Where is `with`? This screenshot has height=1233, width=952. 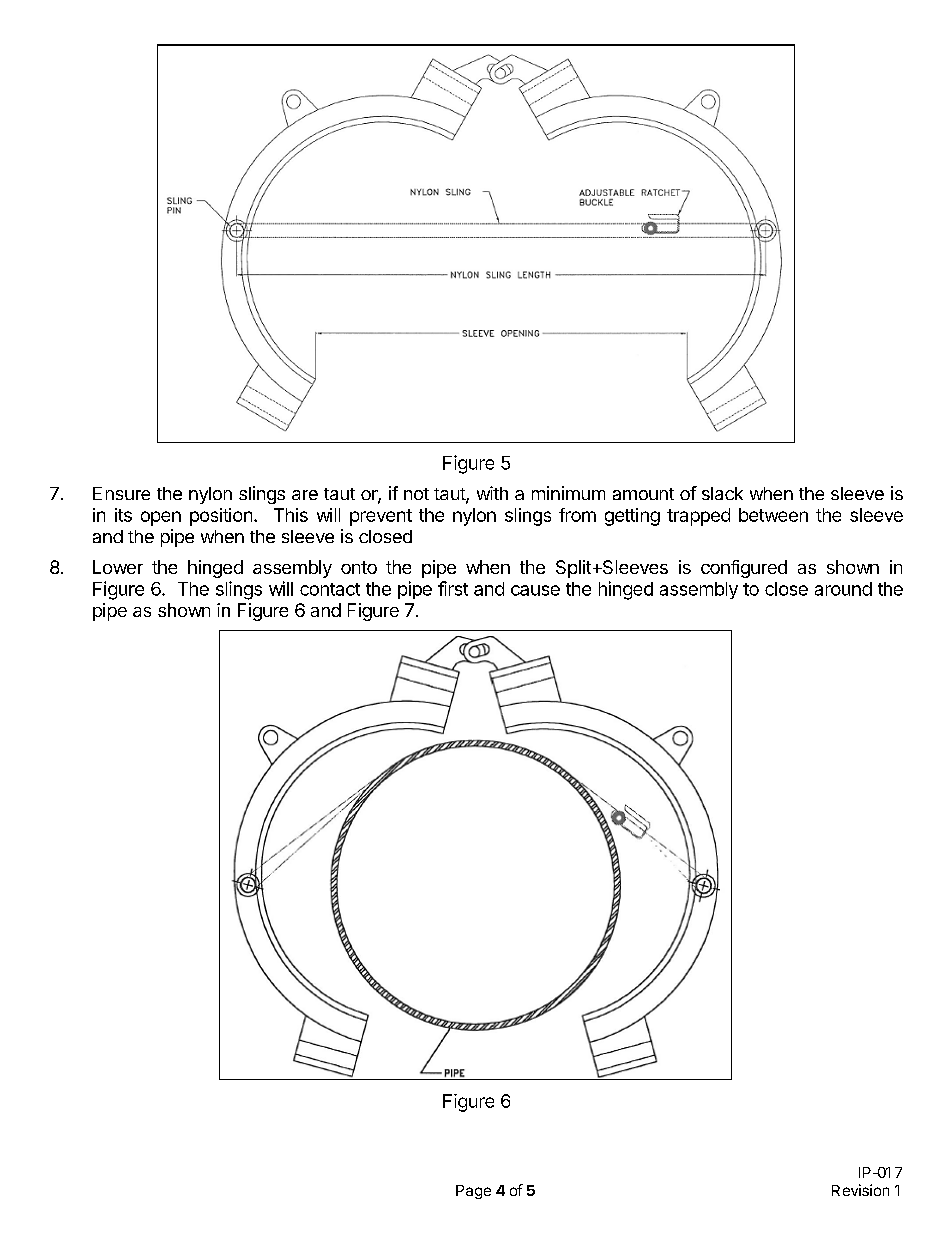
with is located at coordinates (492, 493).
